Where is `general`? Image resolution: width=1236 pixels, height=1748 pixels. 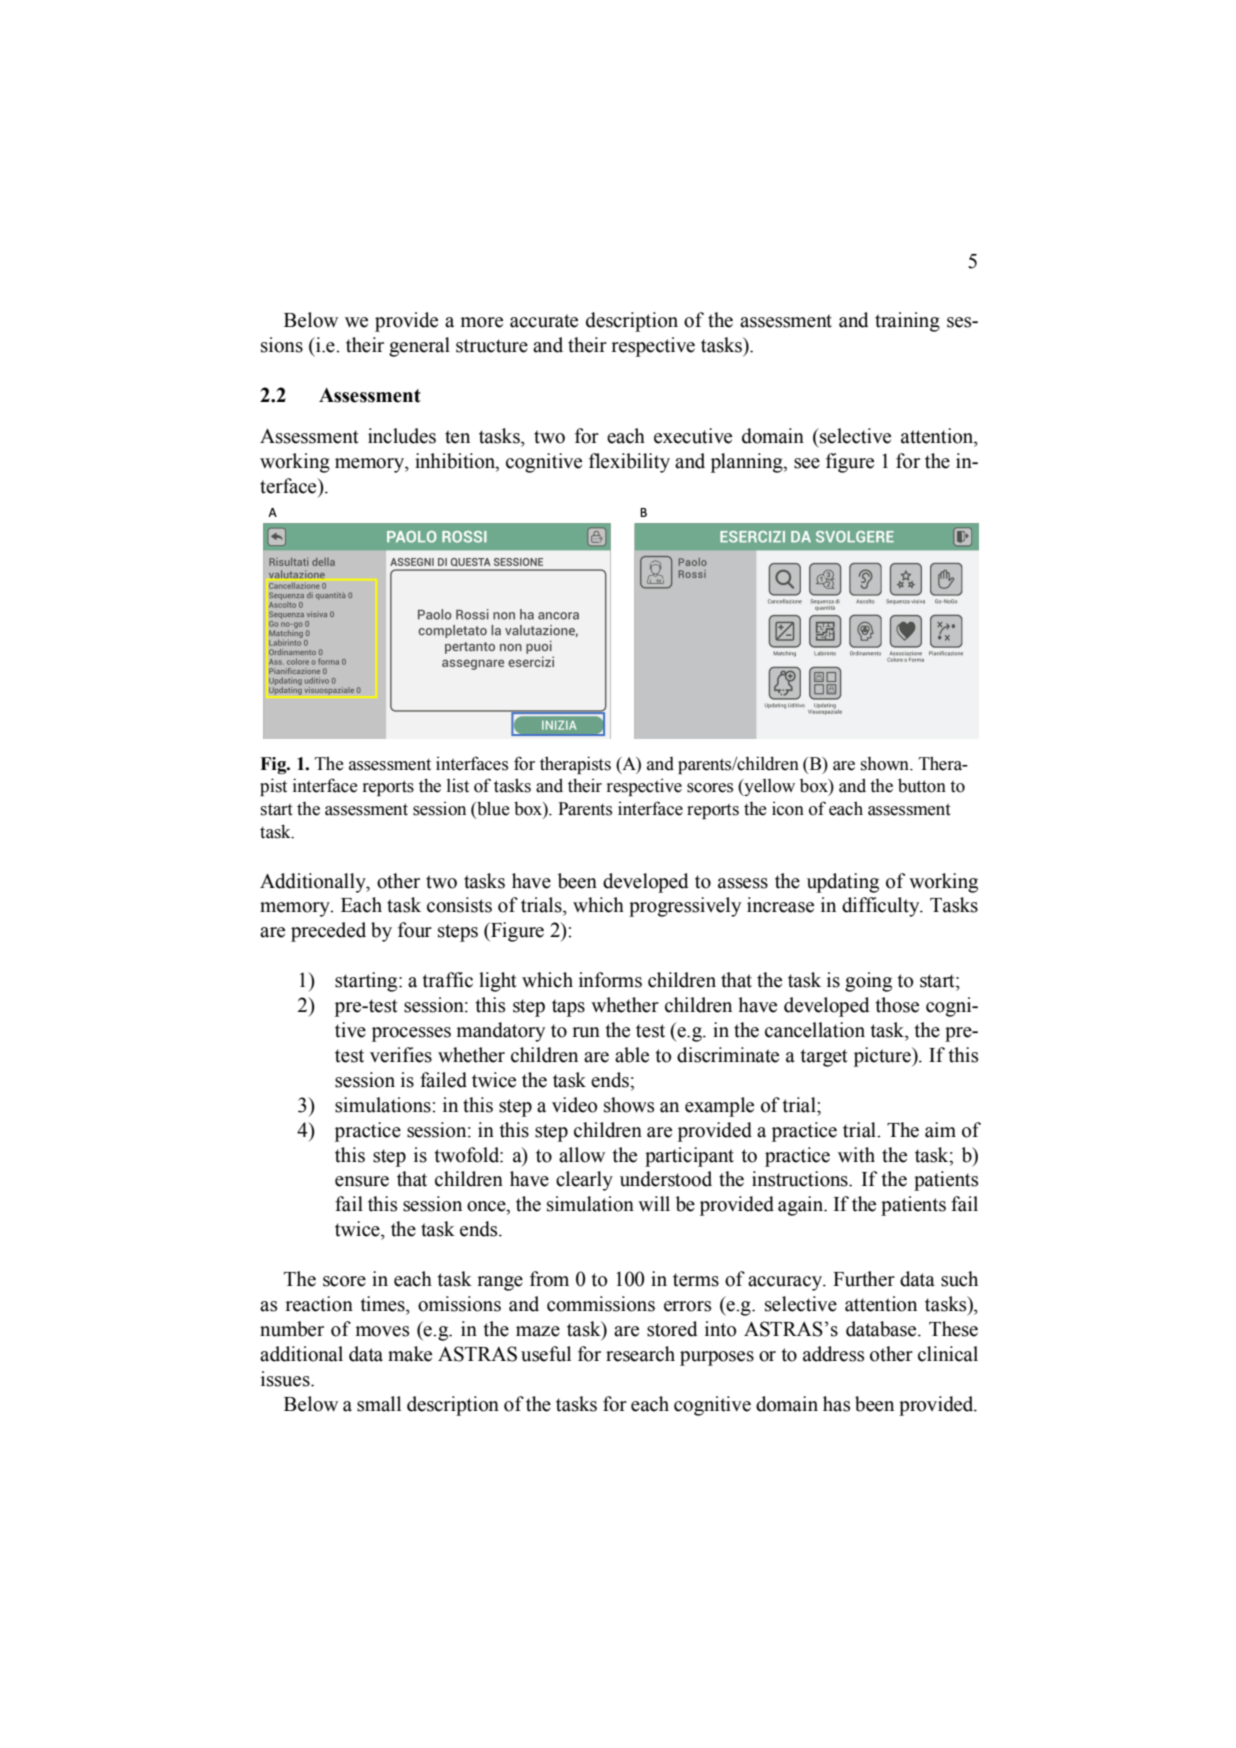
general is located at coordinates (419, 347).
